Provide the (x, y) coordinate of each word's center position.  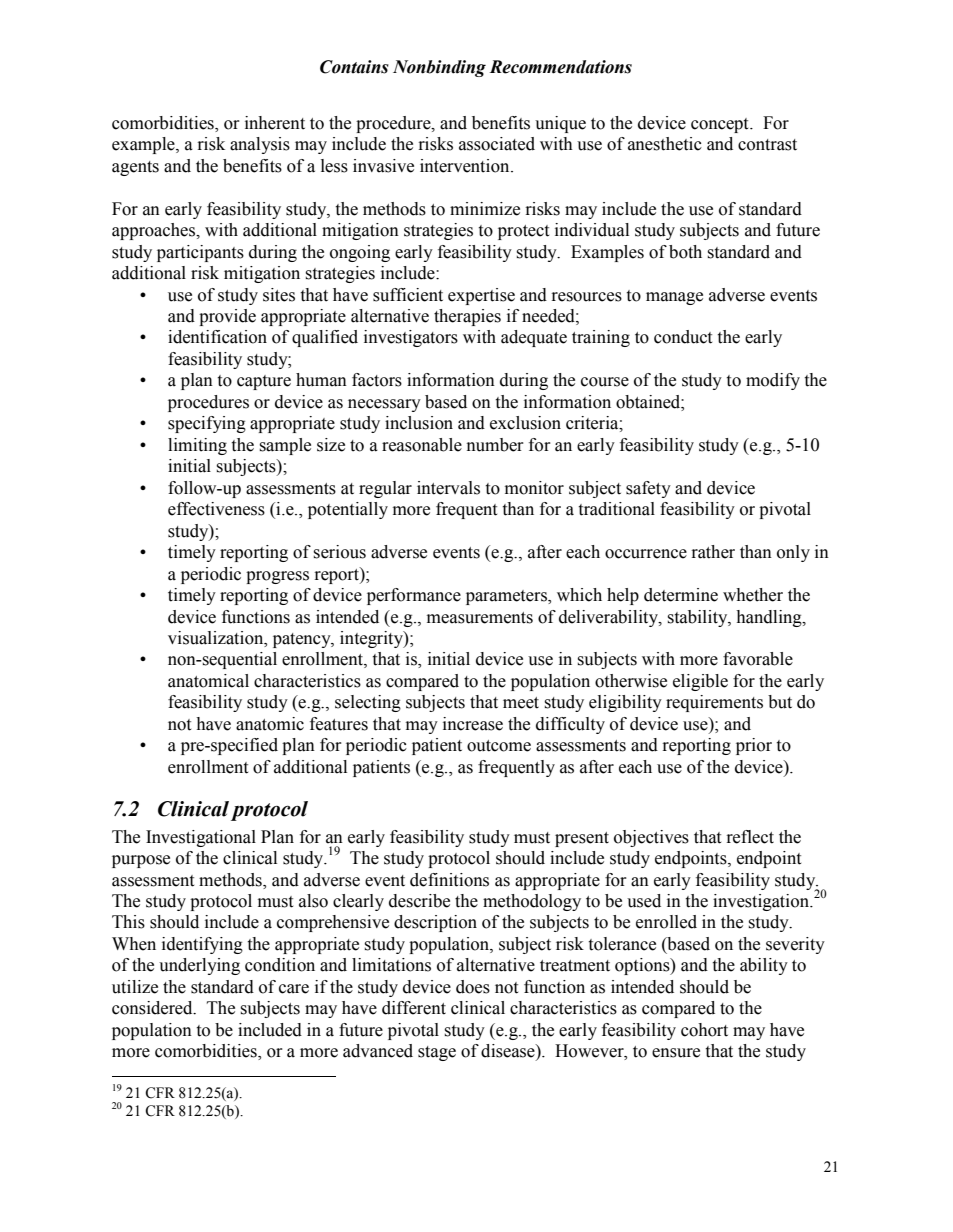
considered (153, 1008)
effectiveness (216, 509)
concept (721, 125)
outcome (499, 746)
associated (497, 144)
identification (217, 337)
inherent (275, 123)
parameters (507, 597)
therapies (467, 317)
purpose (141, 861)
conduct (683, 337)
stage (437, 1053)
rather (713, 552)
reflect (750, 837)
